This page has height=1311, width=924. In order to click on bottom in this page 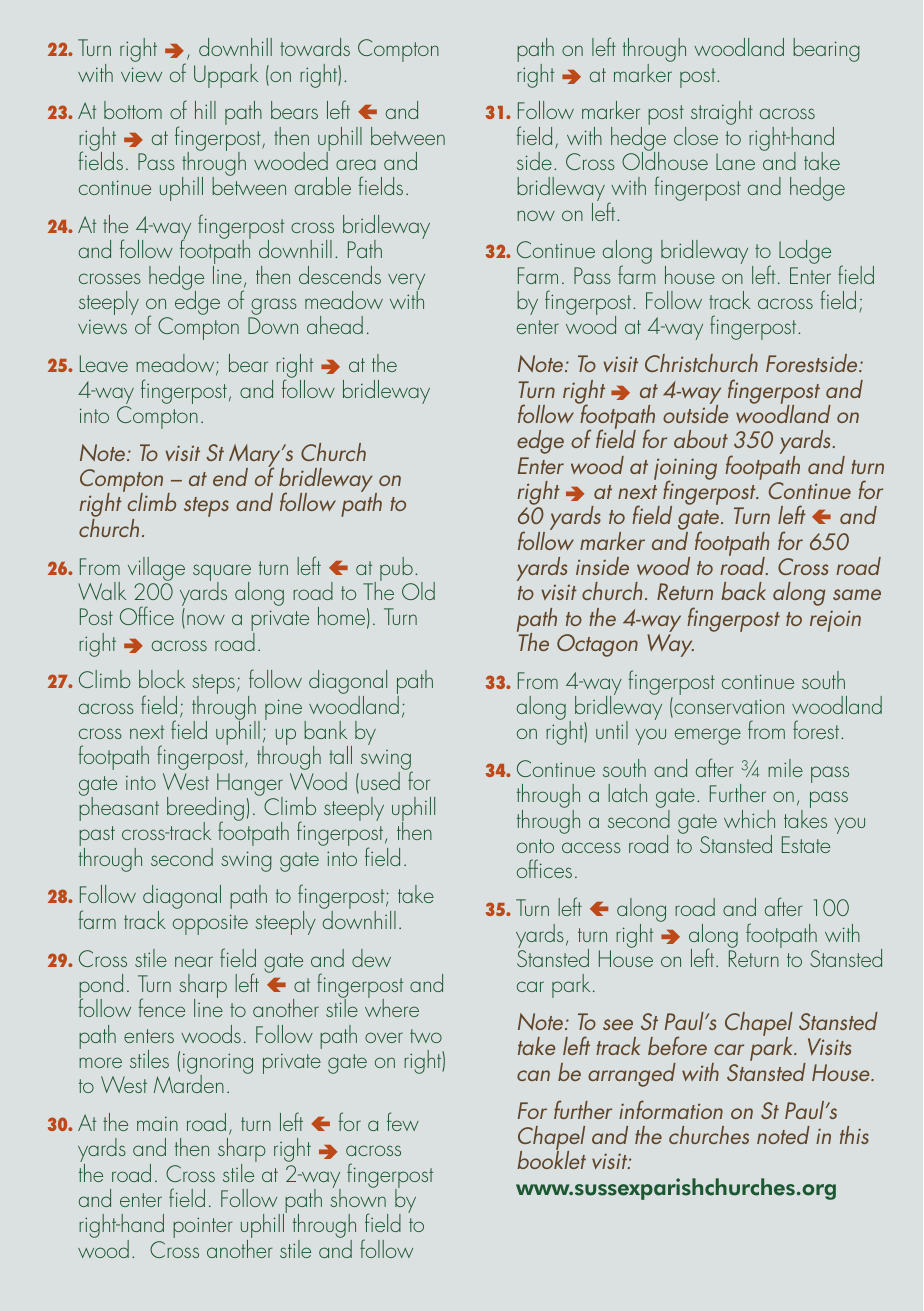, I will do `click(133, 110)`.
